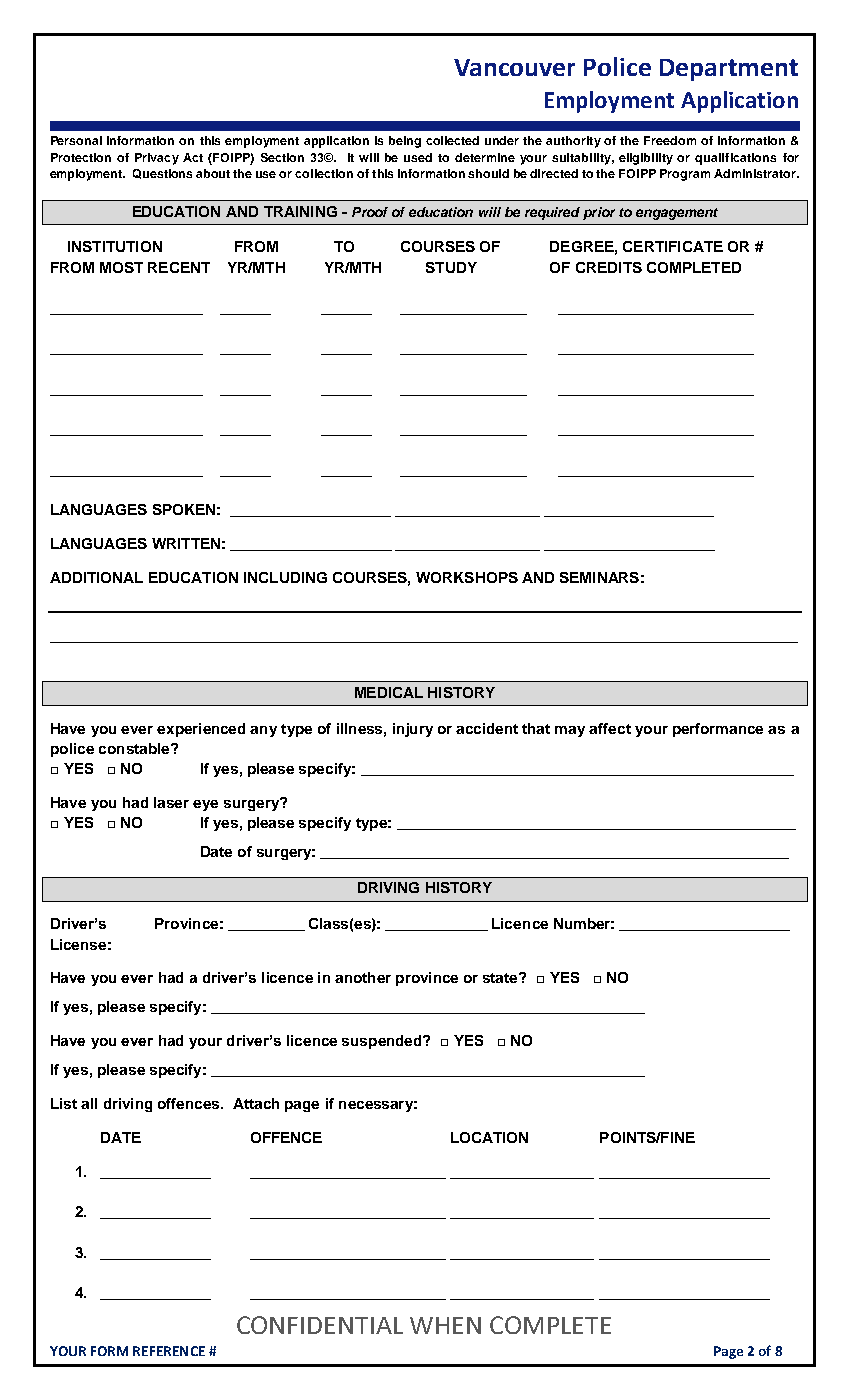  I want to click on Privacy, so click(157, 159).
